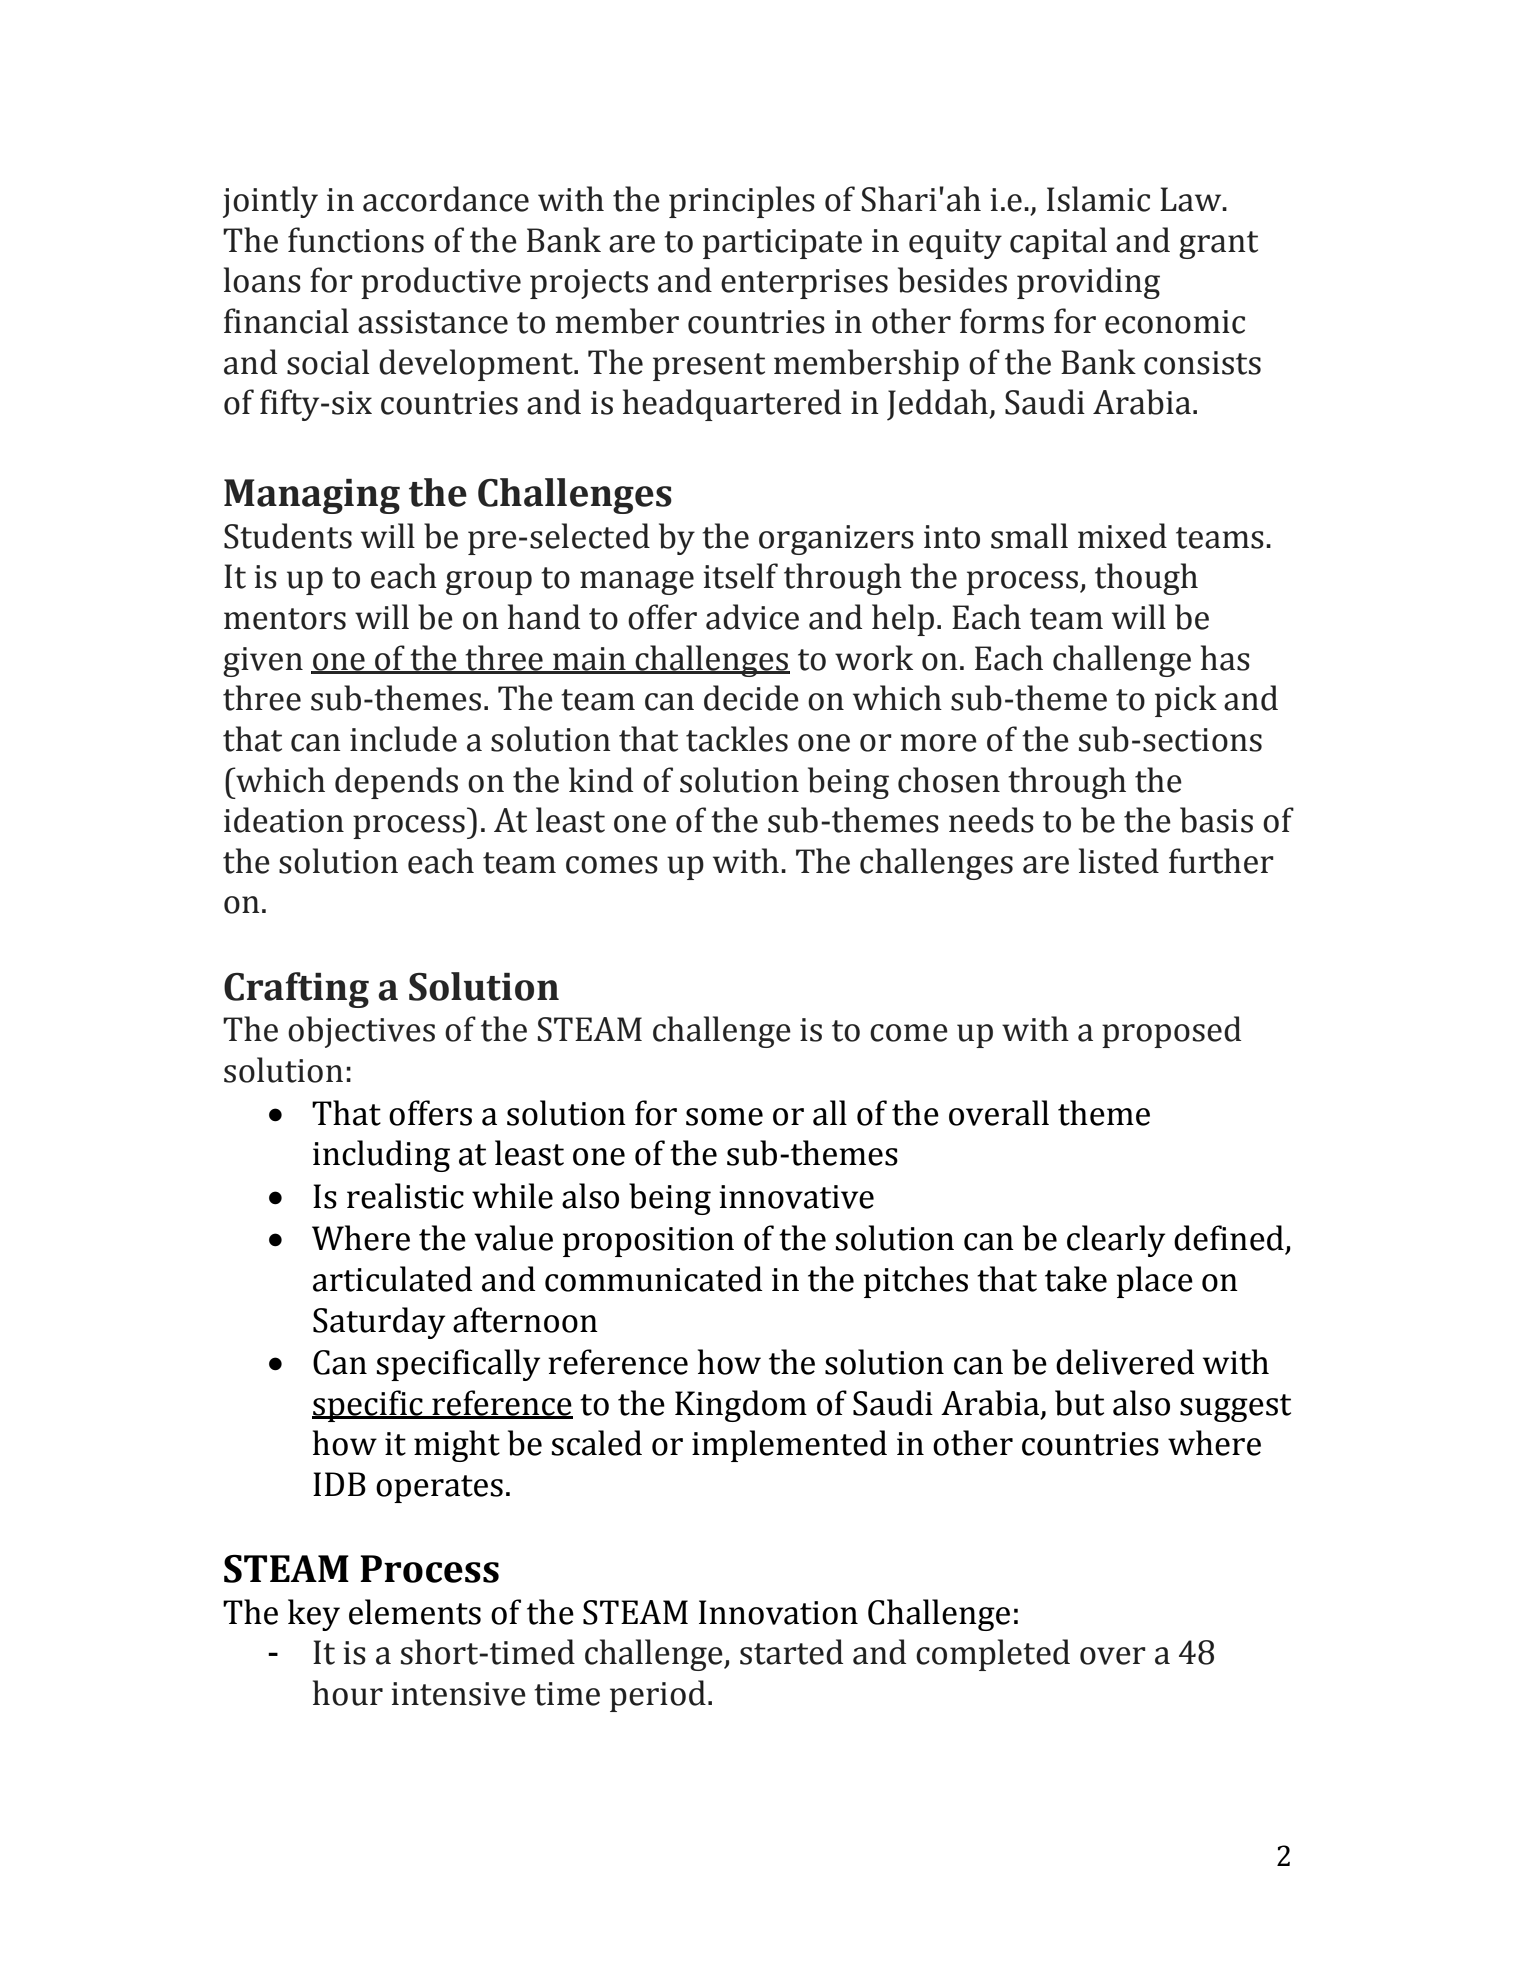 This image has width=1515, height=1961. Describe the element at coordinates (791, 1652) in the image. I see `started` at that location.
